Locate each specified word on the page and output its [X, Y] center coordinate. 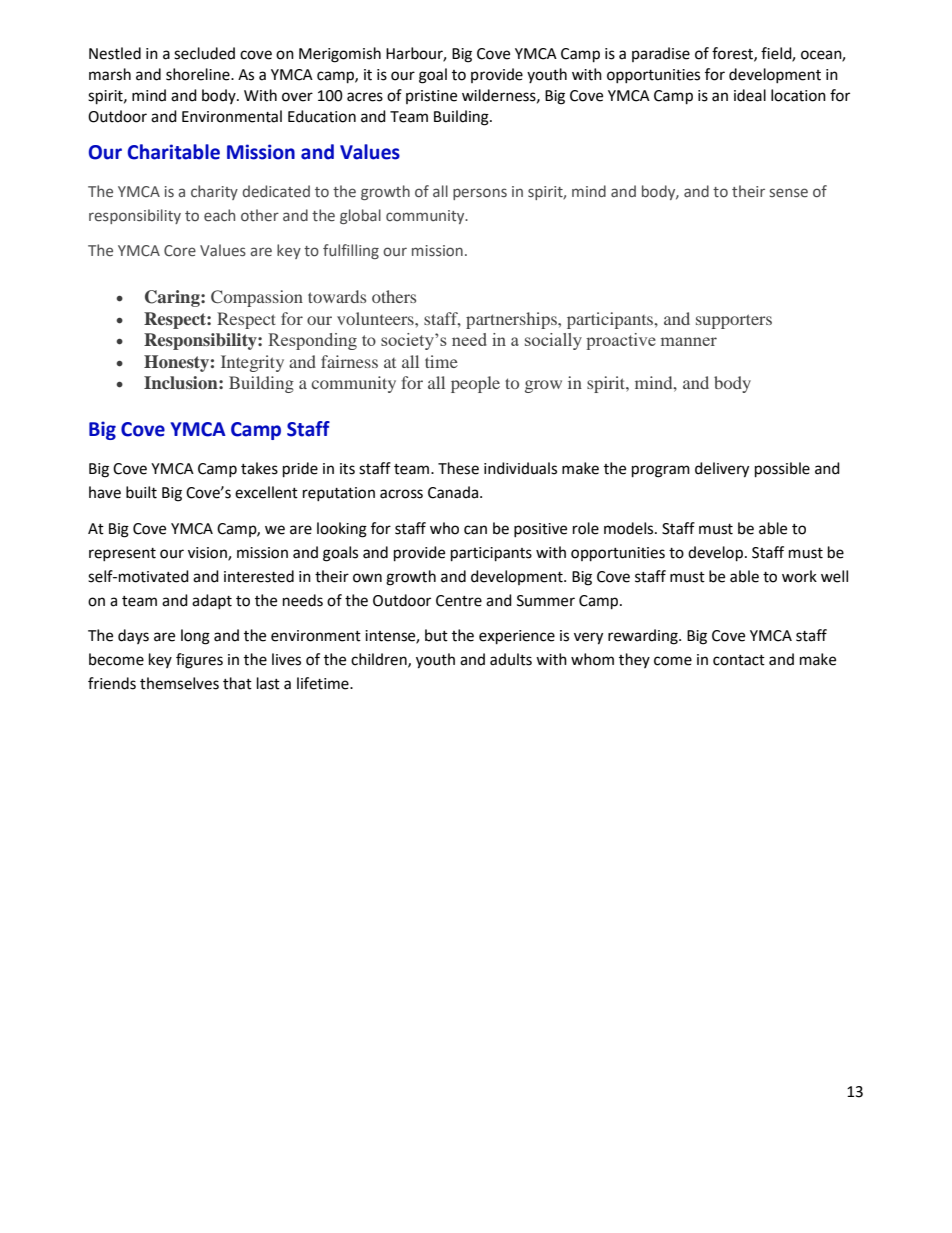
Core [180, 251]
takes [259, 468]
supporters [734, 321]
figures [199, 661]
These [458, 468]
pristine [431, 97]
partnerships [512, 320]
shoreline [199, 74]
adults [511, 659]
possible [782, 470]
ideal [750, 95]
